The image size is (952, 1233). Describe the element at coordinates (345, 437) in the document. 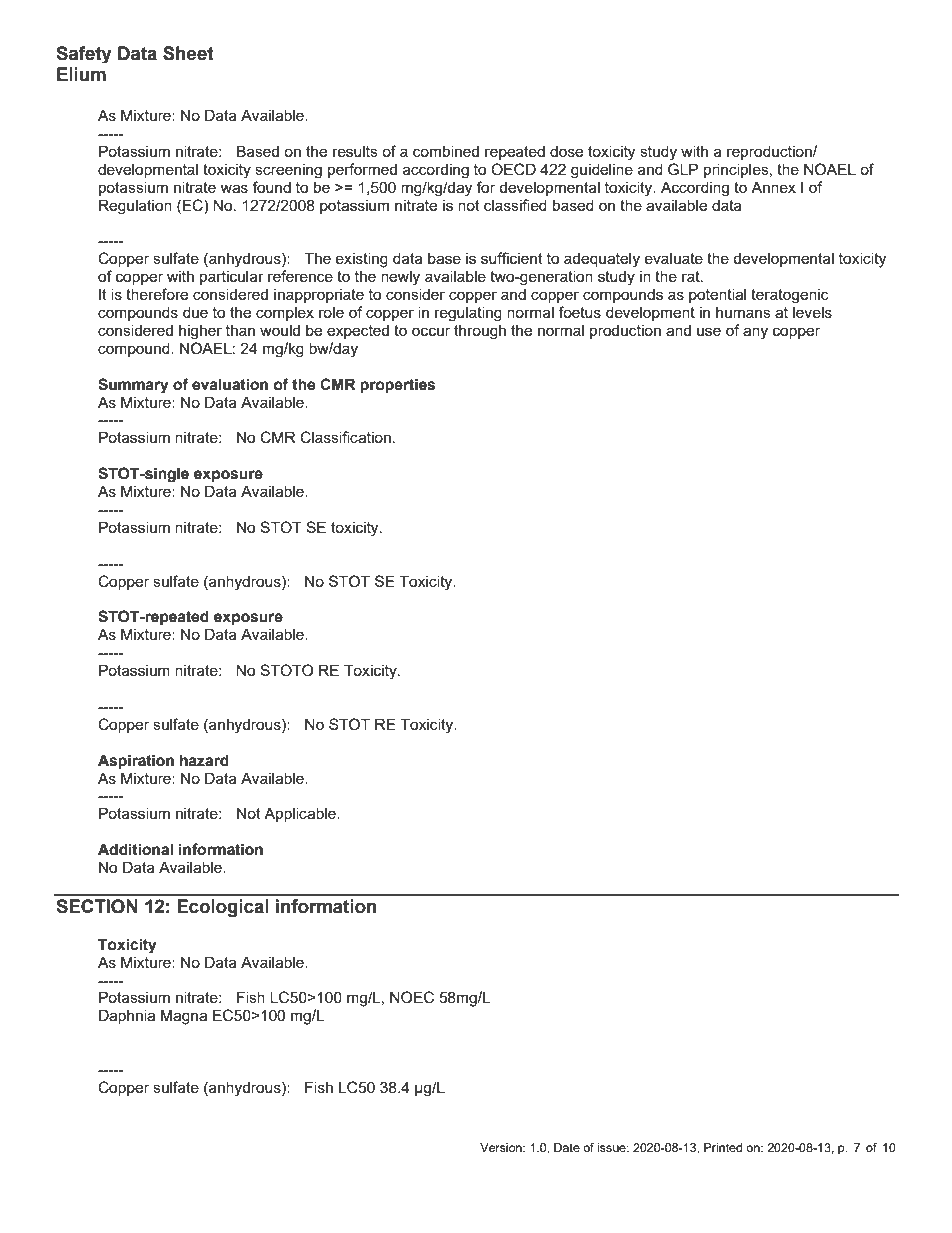

I see `Classification` at that location.
